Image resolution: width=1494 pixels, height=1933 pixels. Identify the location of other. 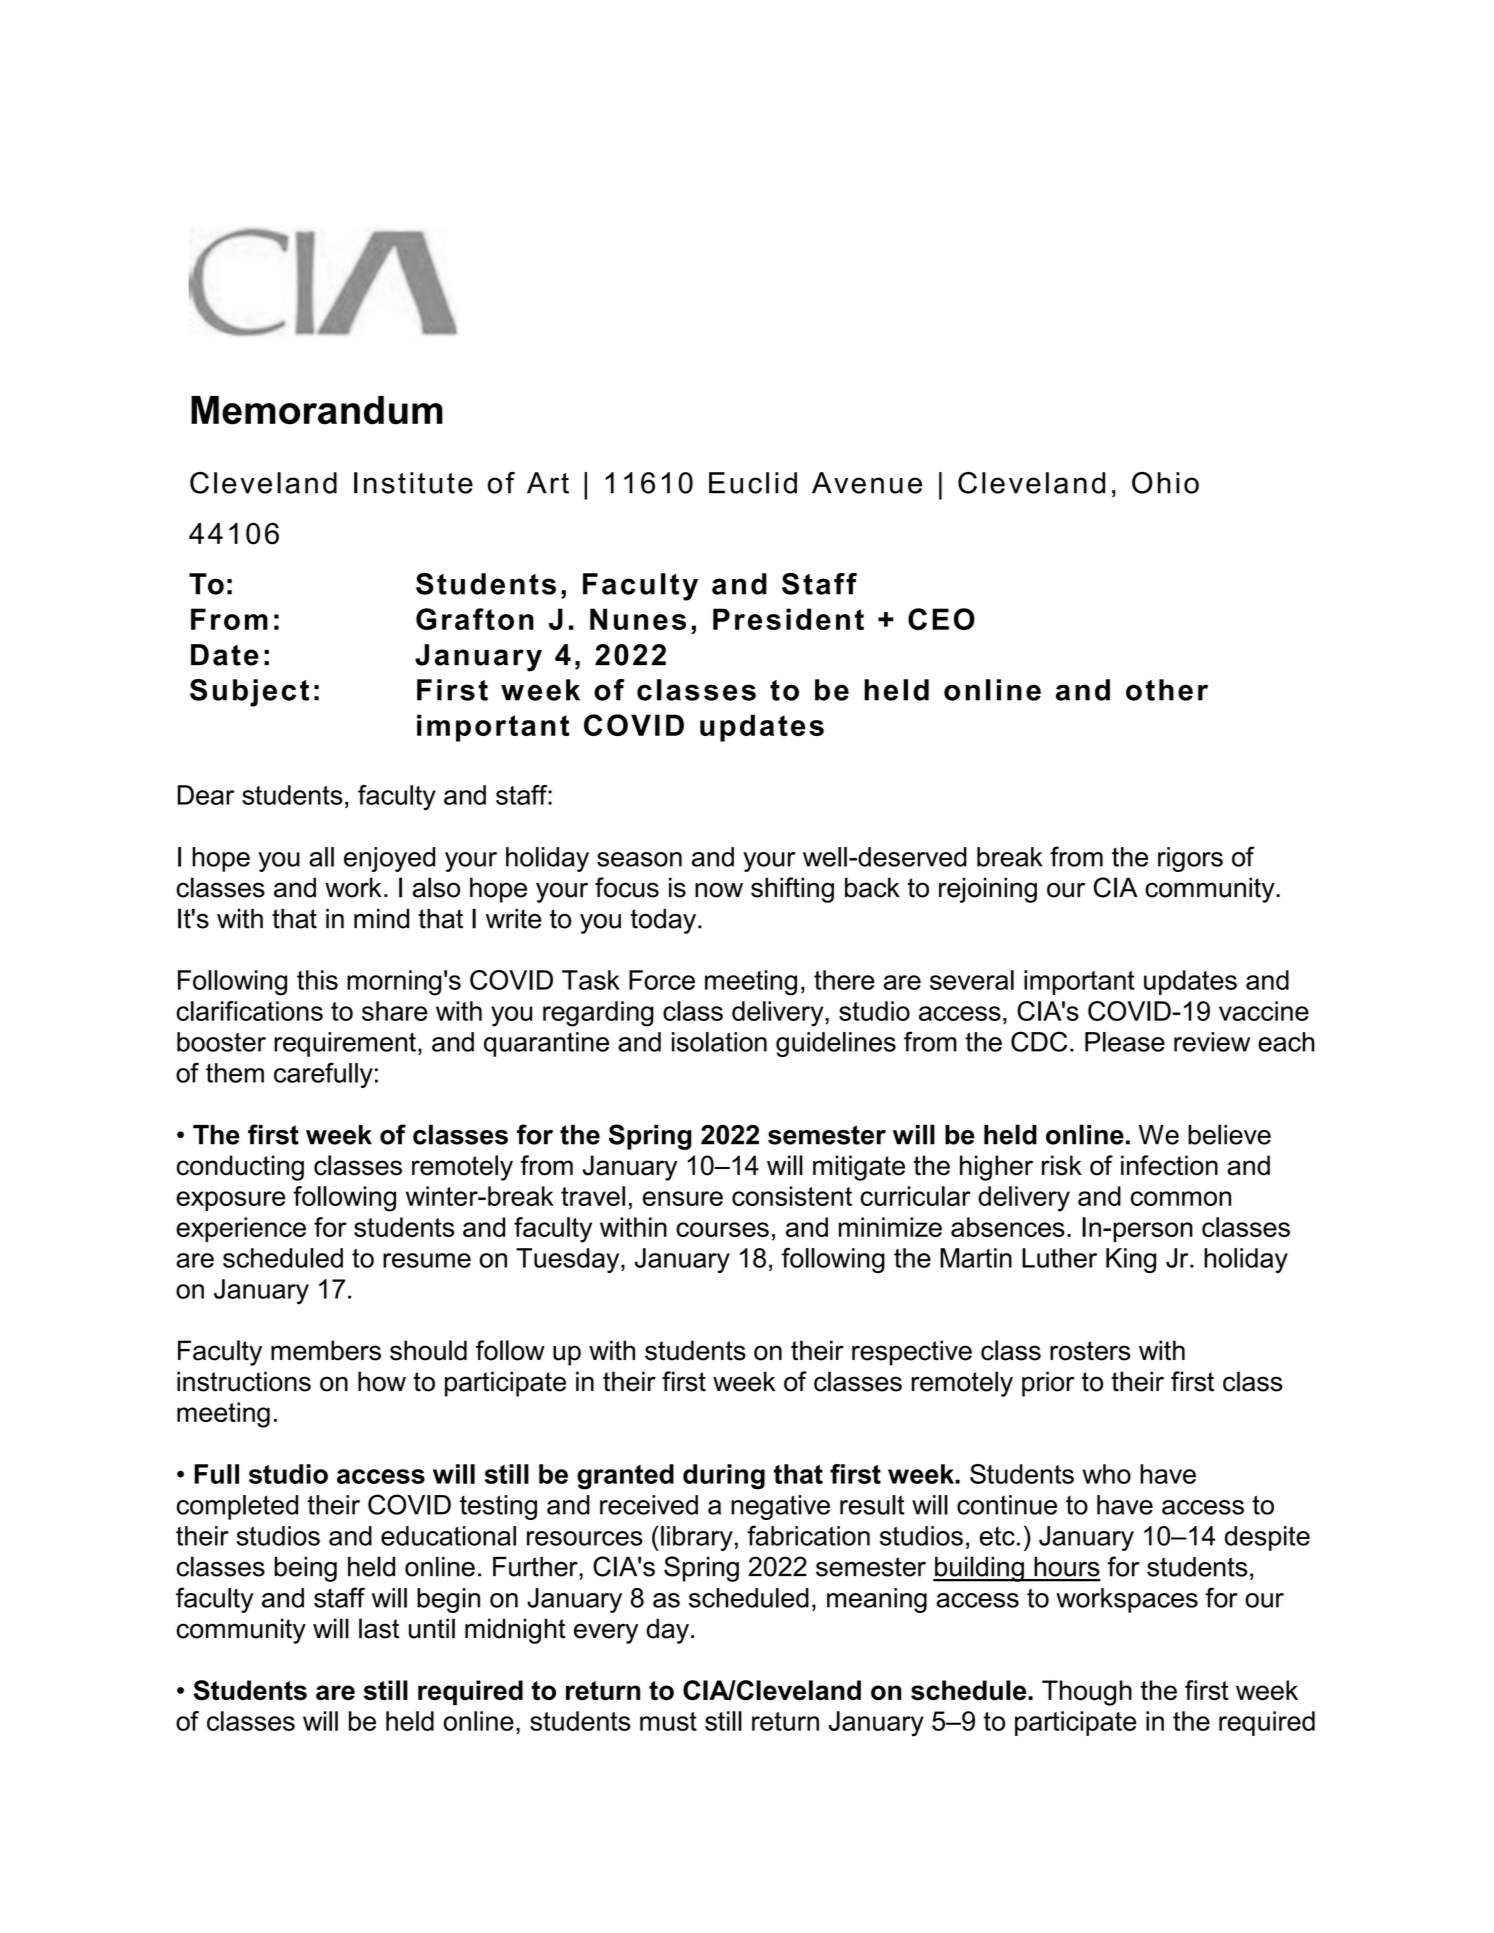
(1167, 690).
